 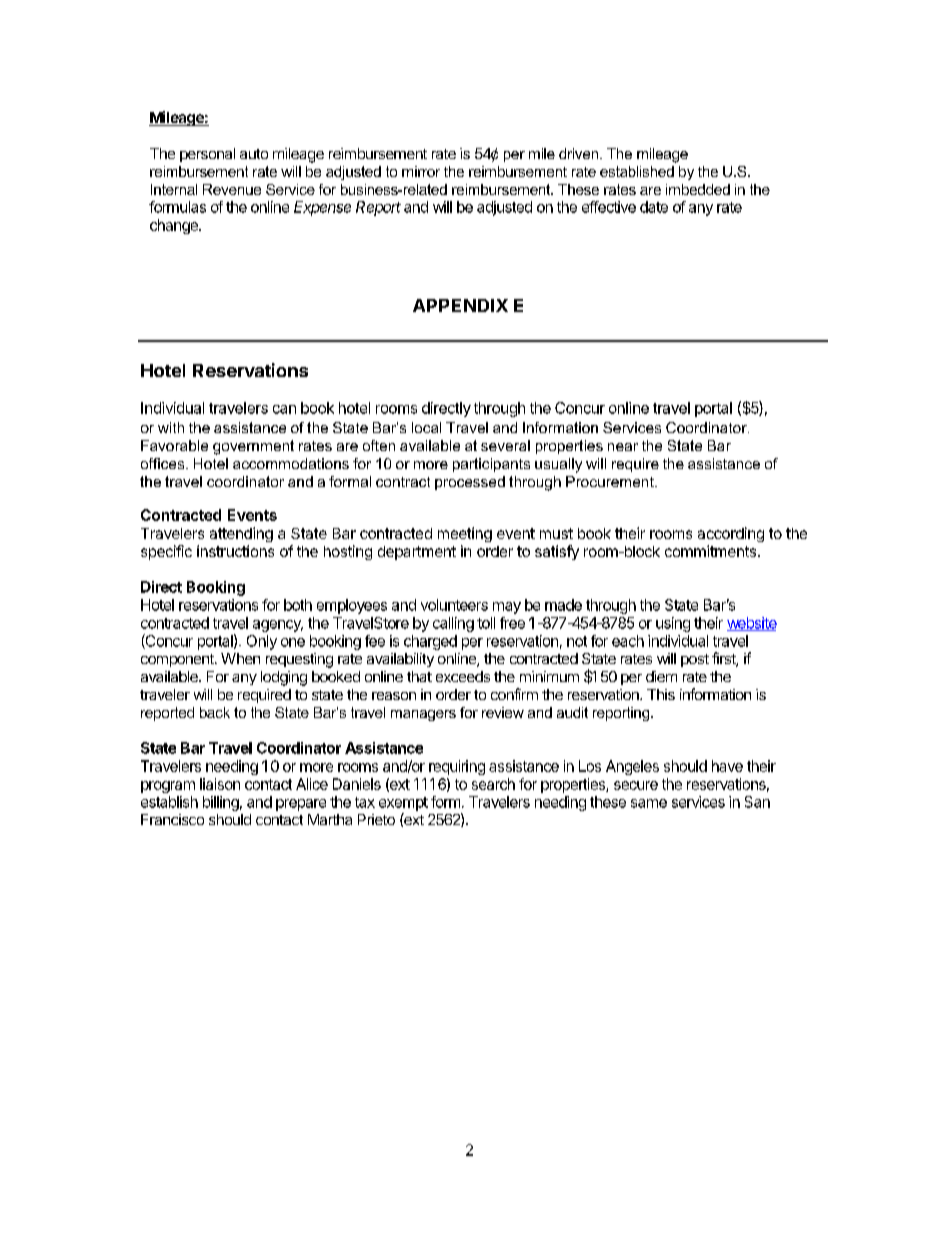 I want to click on local, so click(x=426, y=427).
